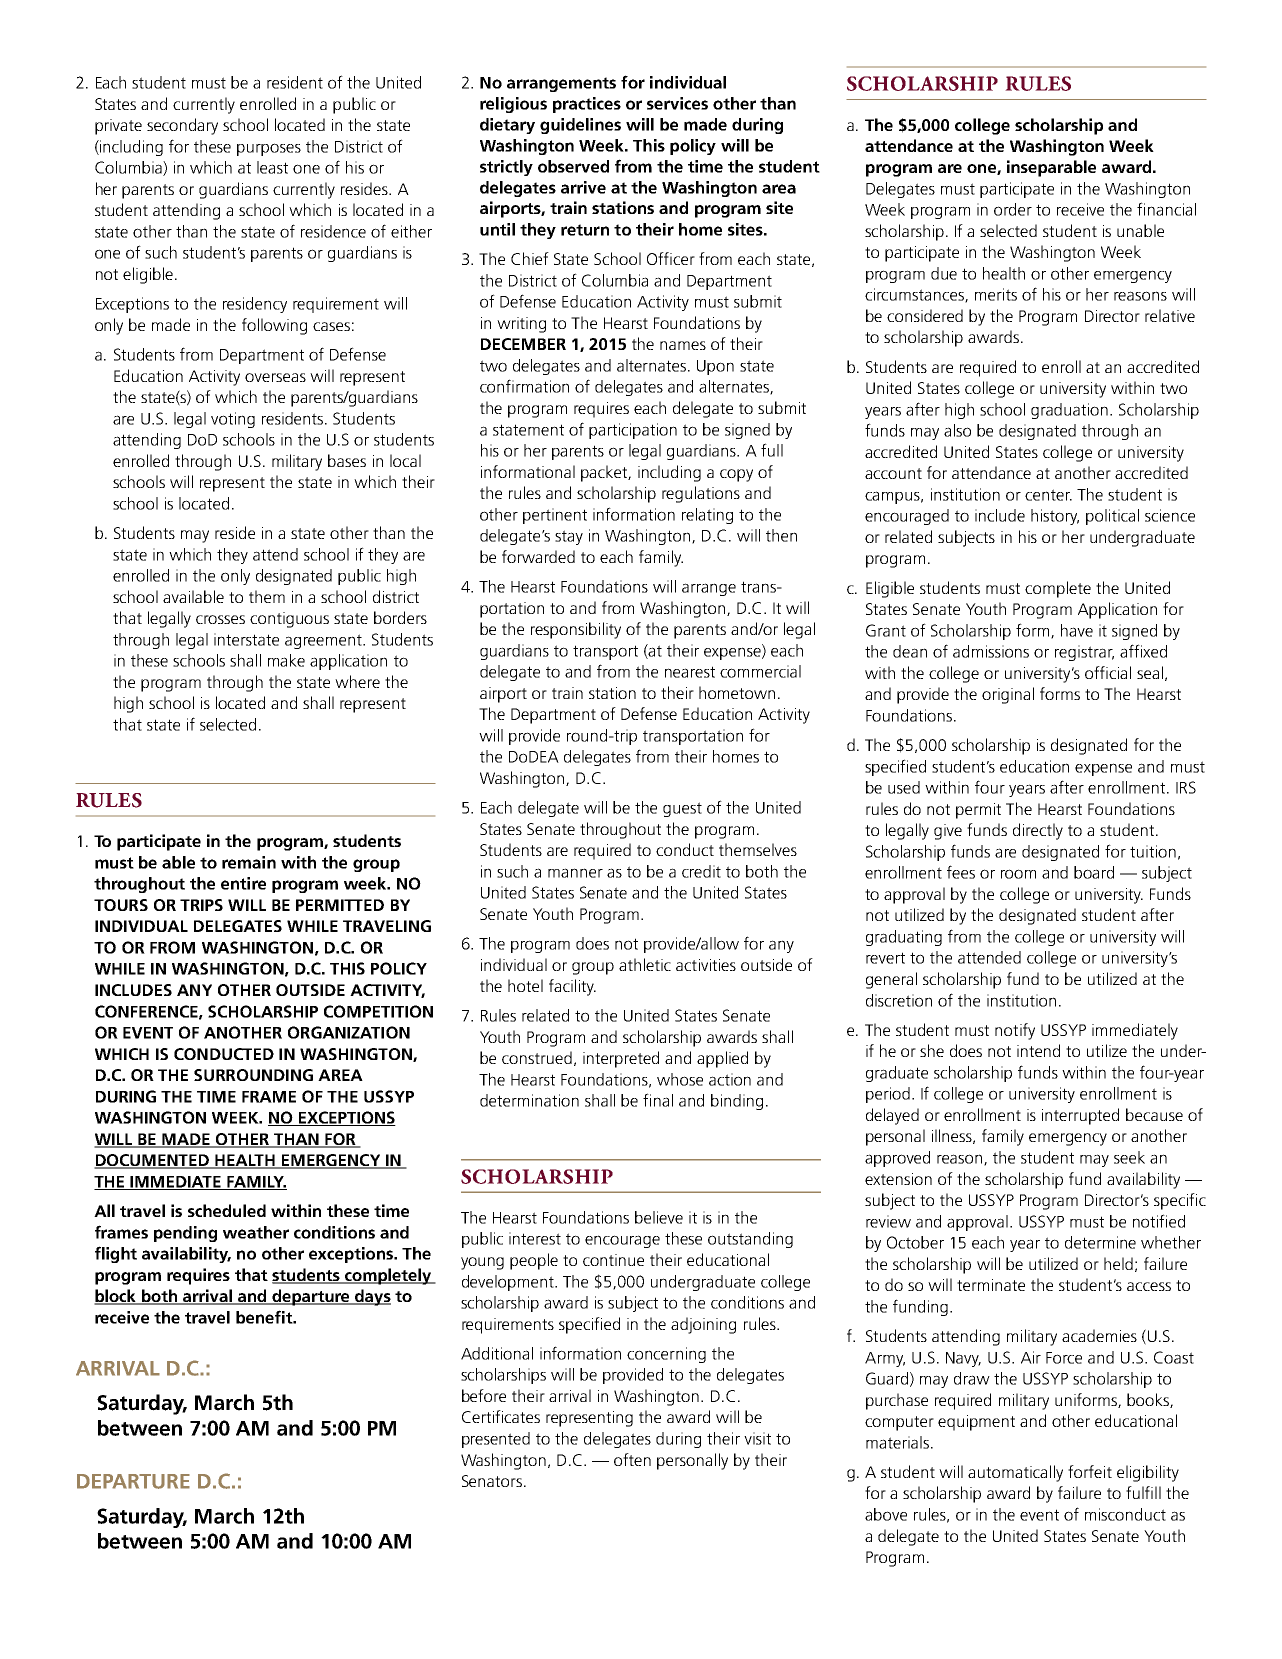  What do you see at coordinates (1090, 1471) in the image?
I see `forfeit` at bounding box center [1090, 1471].
